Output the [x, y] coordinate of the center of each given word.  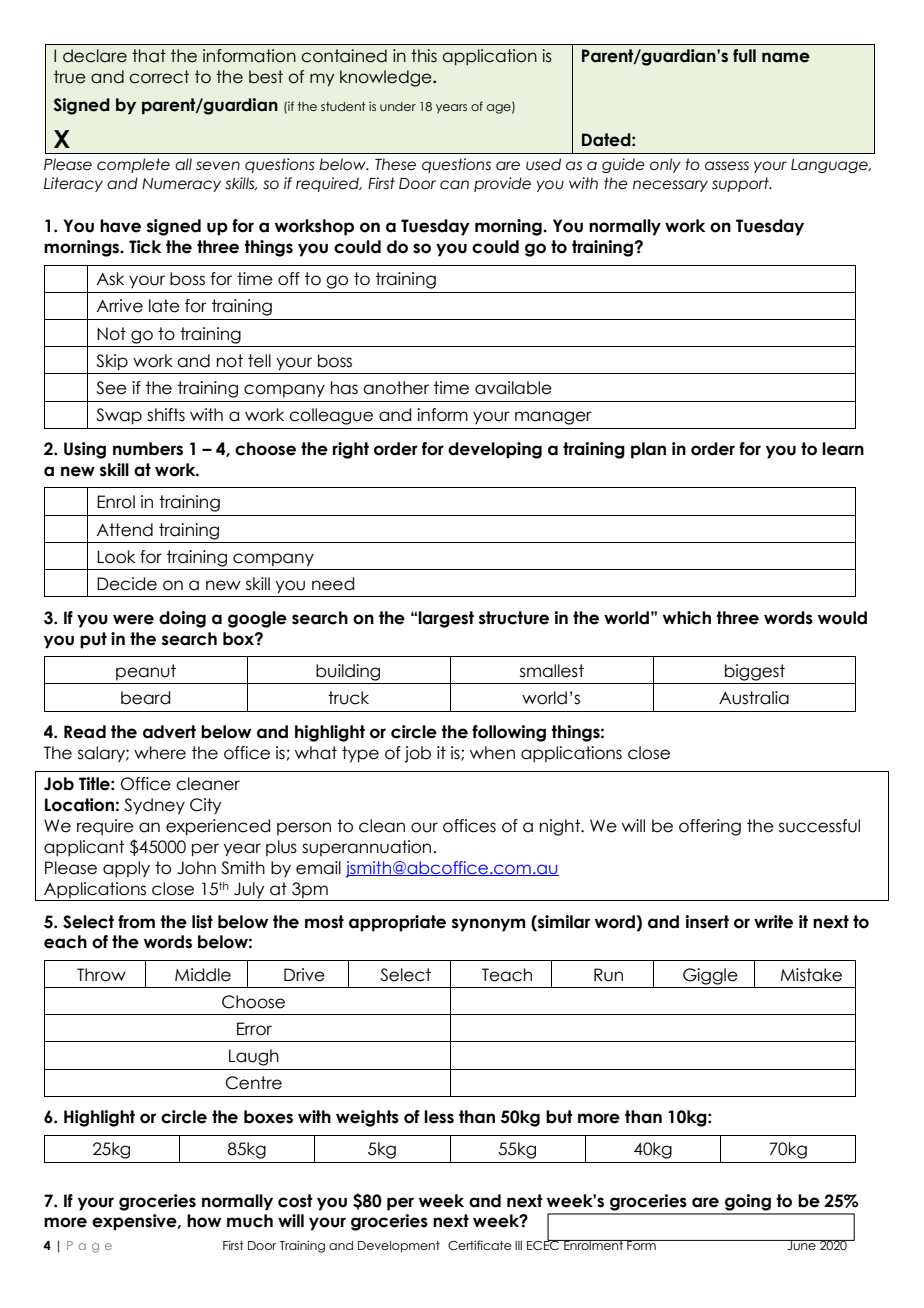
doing [182, 619]
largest [446, 619]
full [744, 56]
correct [159, 77]
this [424, 56]
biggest [755, 672]
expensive [135, 1222]
